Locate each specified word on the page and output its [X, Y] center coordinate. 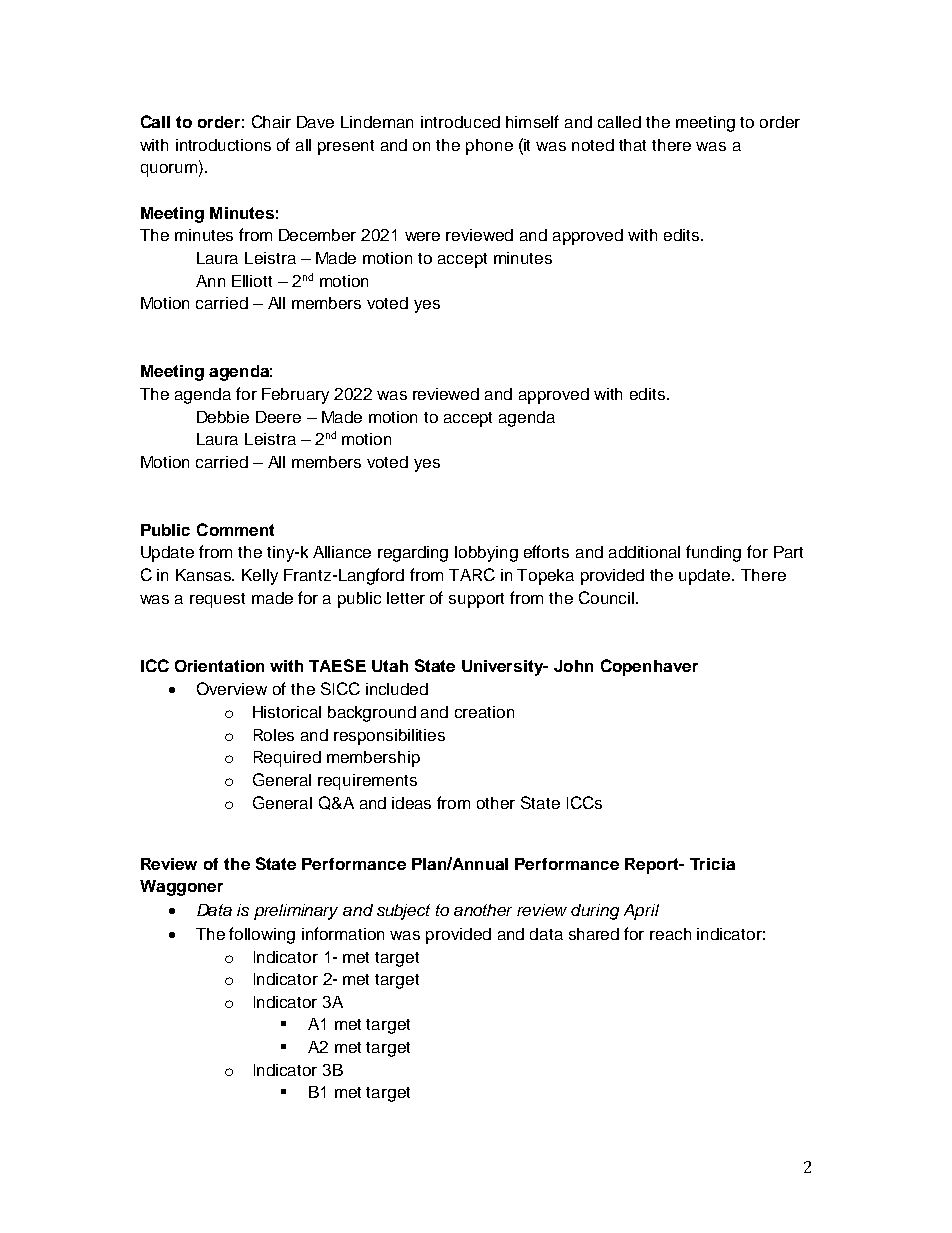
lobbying [486, 554]
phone [489, 147]
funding [713, 553]
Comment [235, 529]
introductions [223, 145]
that [632, 145]
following [262, 935]
